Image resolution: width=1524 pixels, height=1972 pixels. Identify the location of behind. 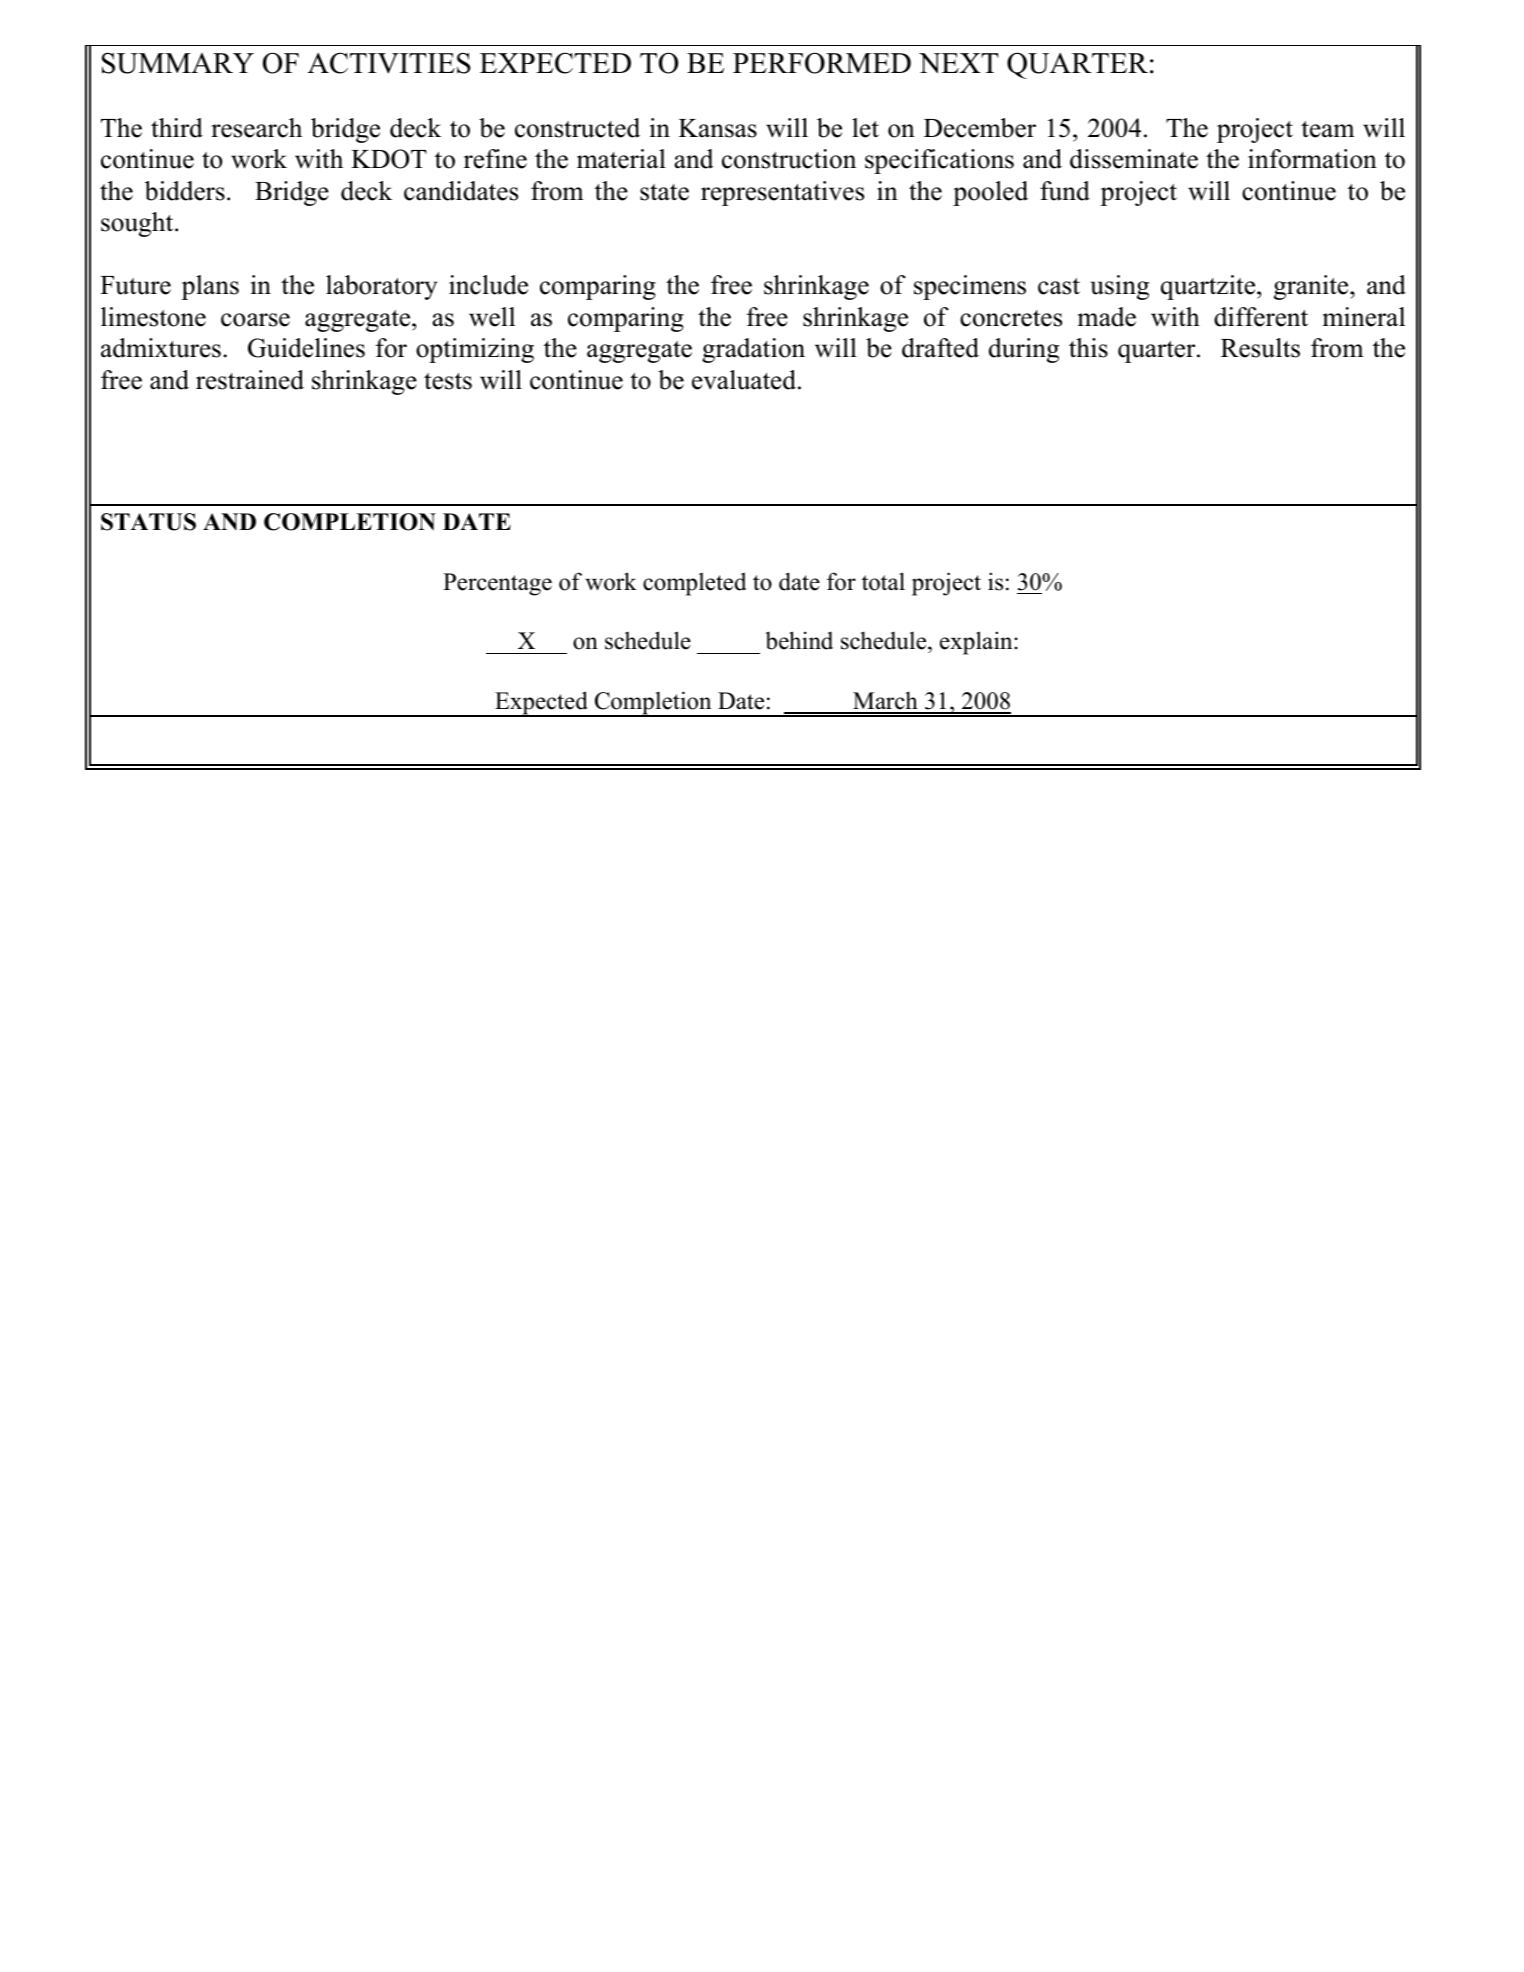
(799, 640).
